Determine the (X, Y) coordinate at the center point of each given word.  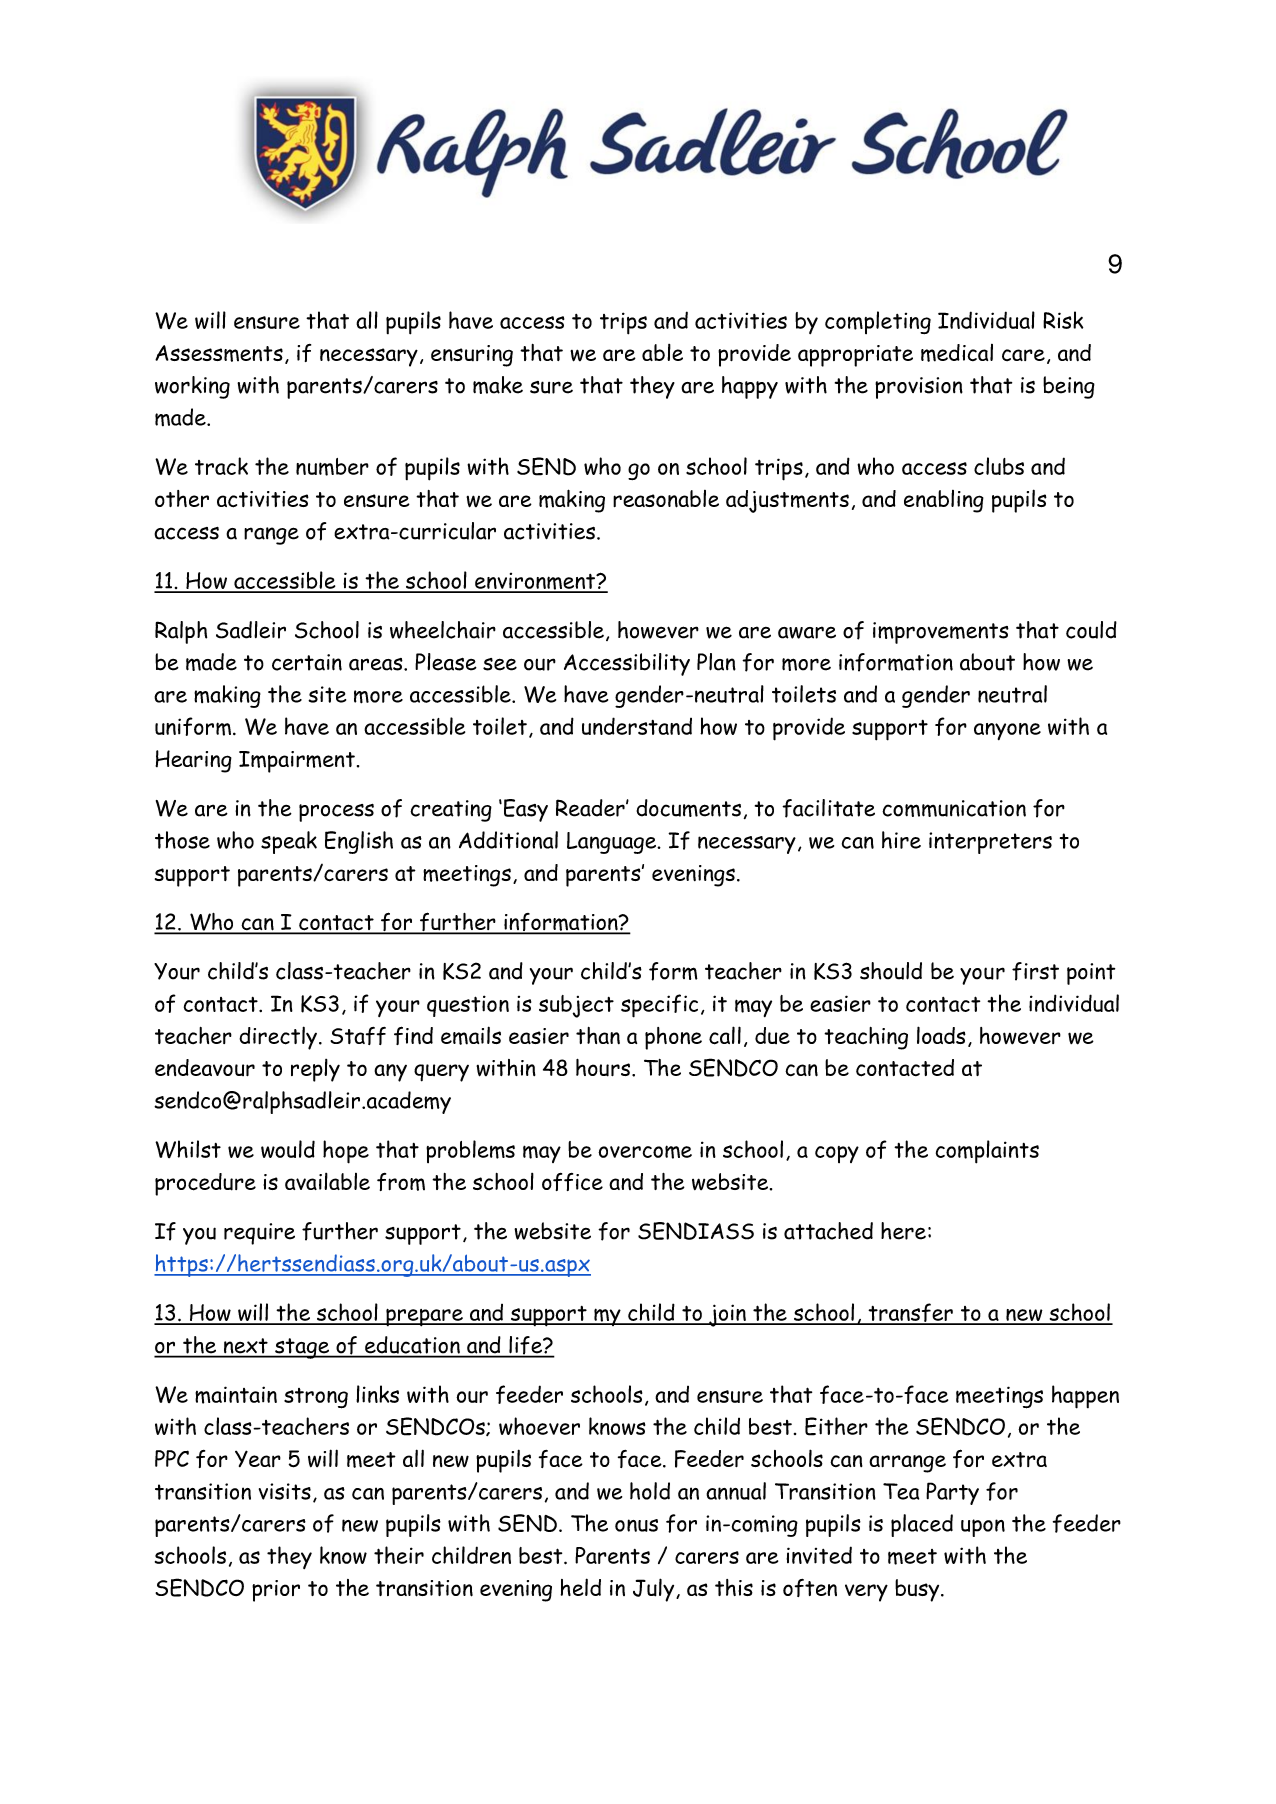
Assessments (219, 353)
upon (983, 1528)
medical (957, 353)
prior (276, 1591)
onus (636, 1525)
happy (750, 387)
